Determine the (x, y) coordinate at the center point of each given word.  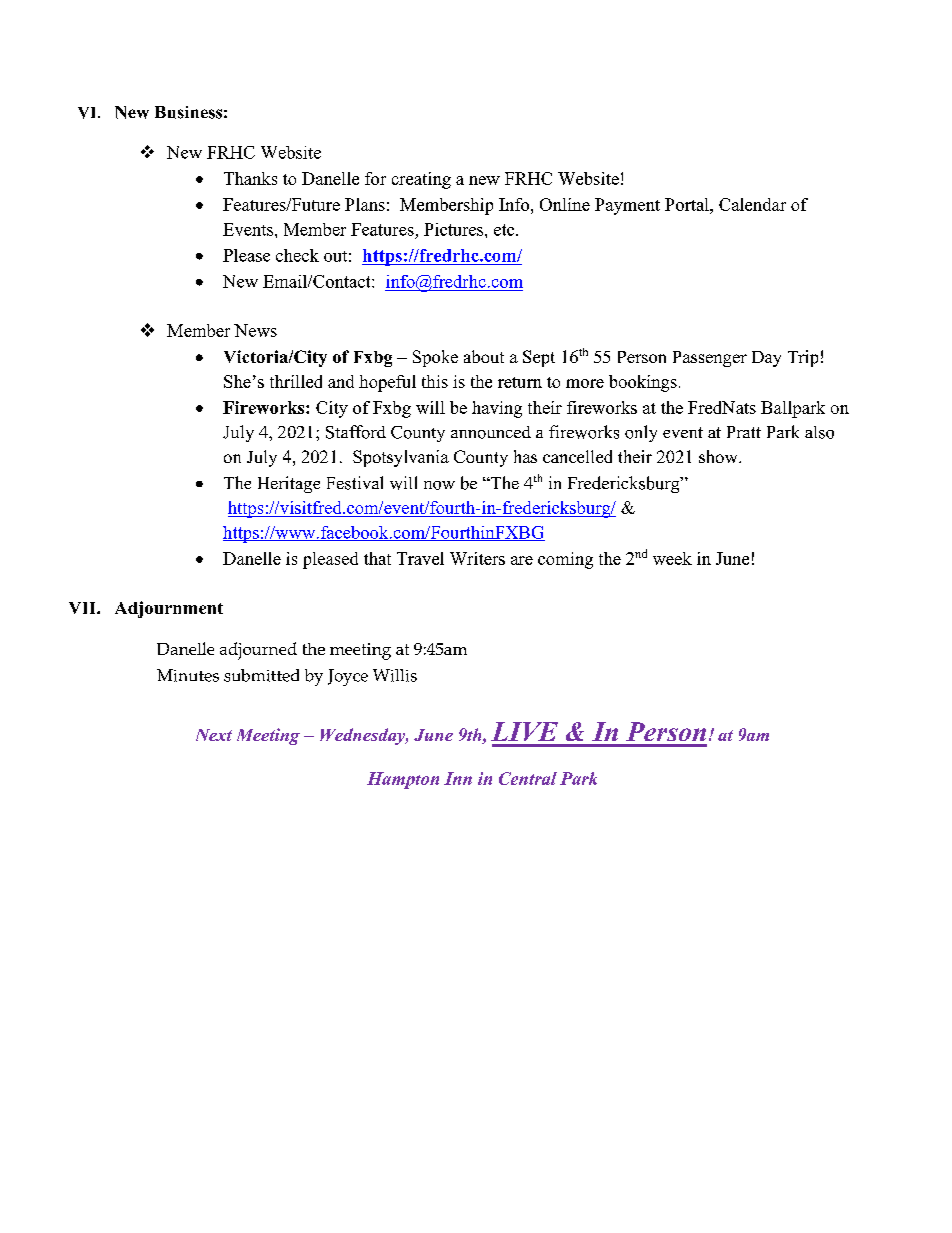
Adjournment (169, 609)
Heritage (289, 484)
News (255, 330)
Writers (477, 558)
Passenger (710, 359)
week (672, 558)
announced (491, 432)
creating (421, 180)
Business (188, 112)
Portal (688, 204)
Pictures (455, 229)
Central (528, 778)
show (719, 456)
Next (214, 735)
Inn (458, 778)
